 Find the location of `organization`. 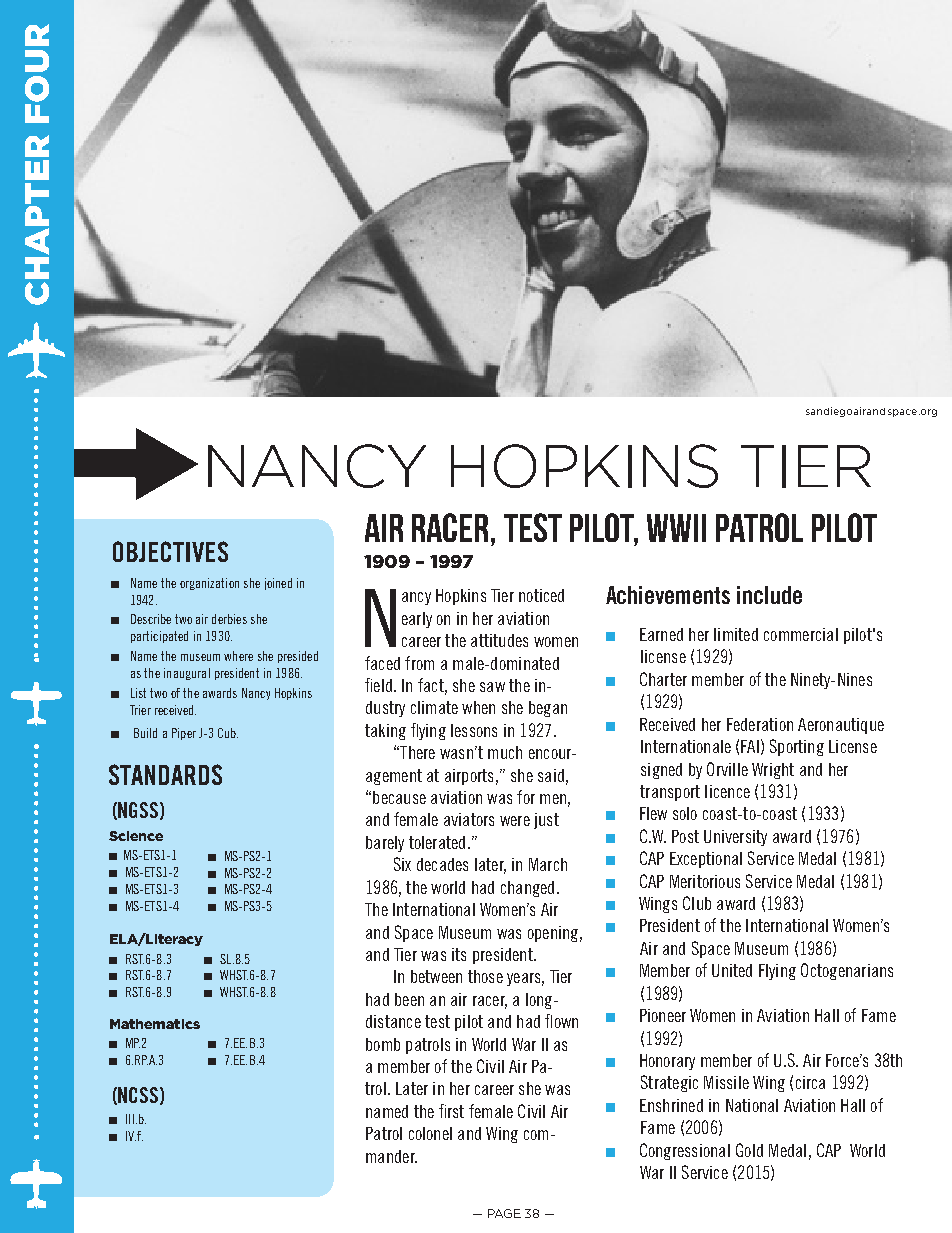

organization is located at coordinates (209, 584).
